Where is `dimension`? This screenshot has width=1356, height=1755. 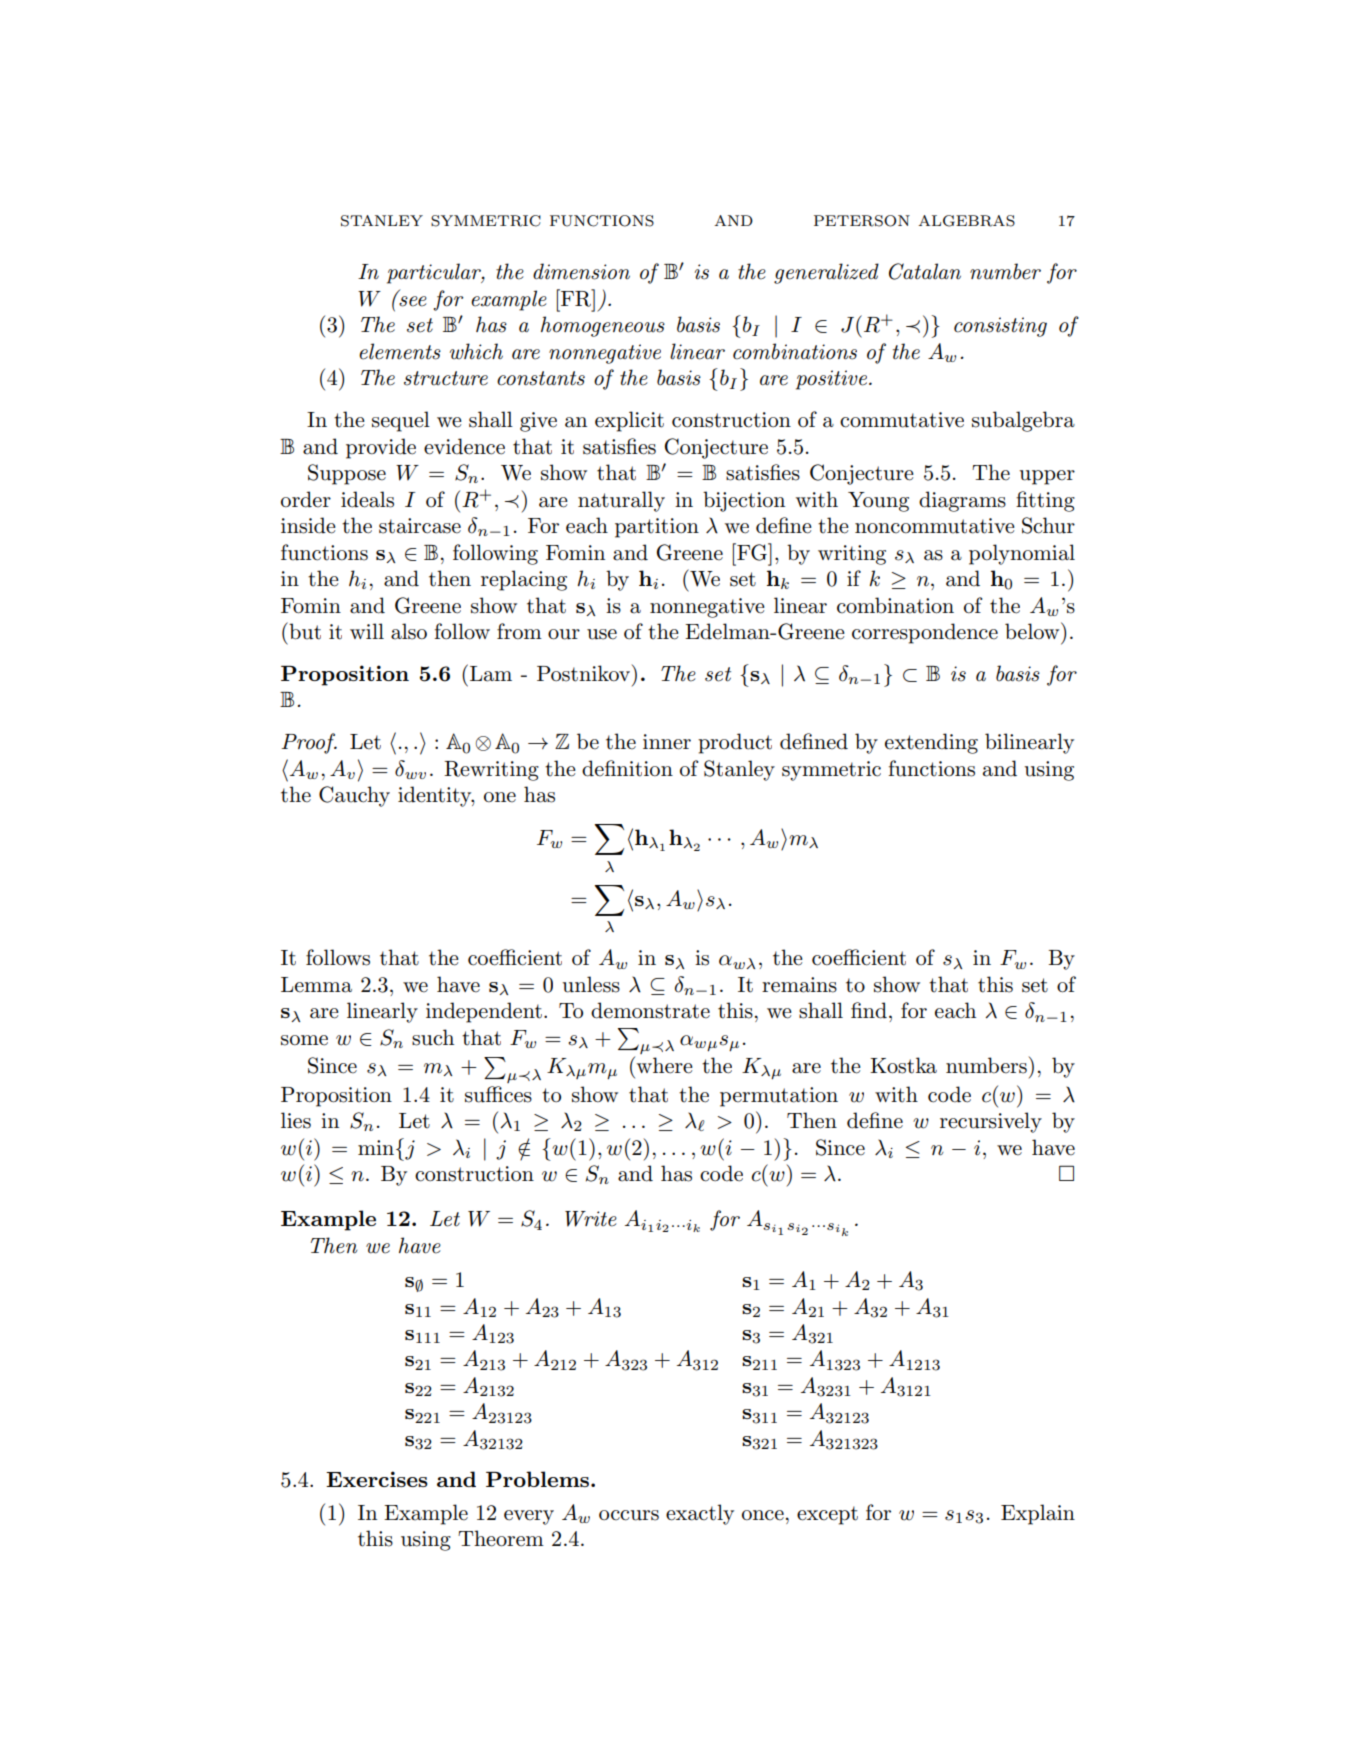 dimension is located at coordinates (581, 271).
